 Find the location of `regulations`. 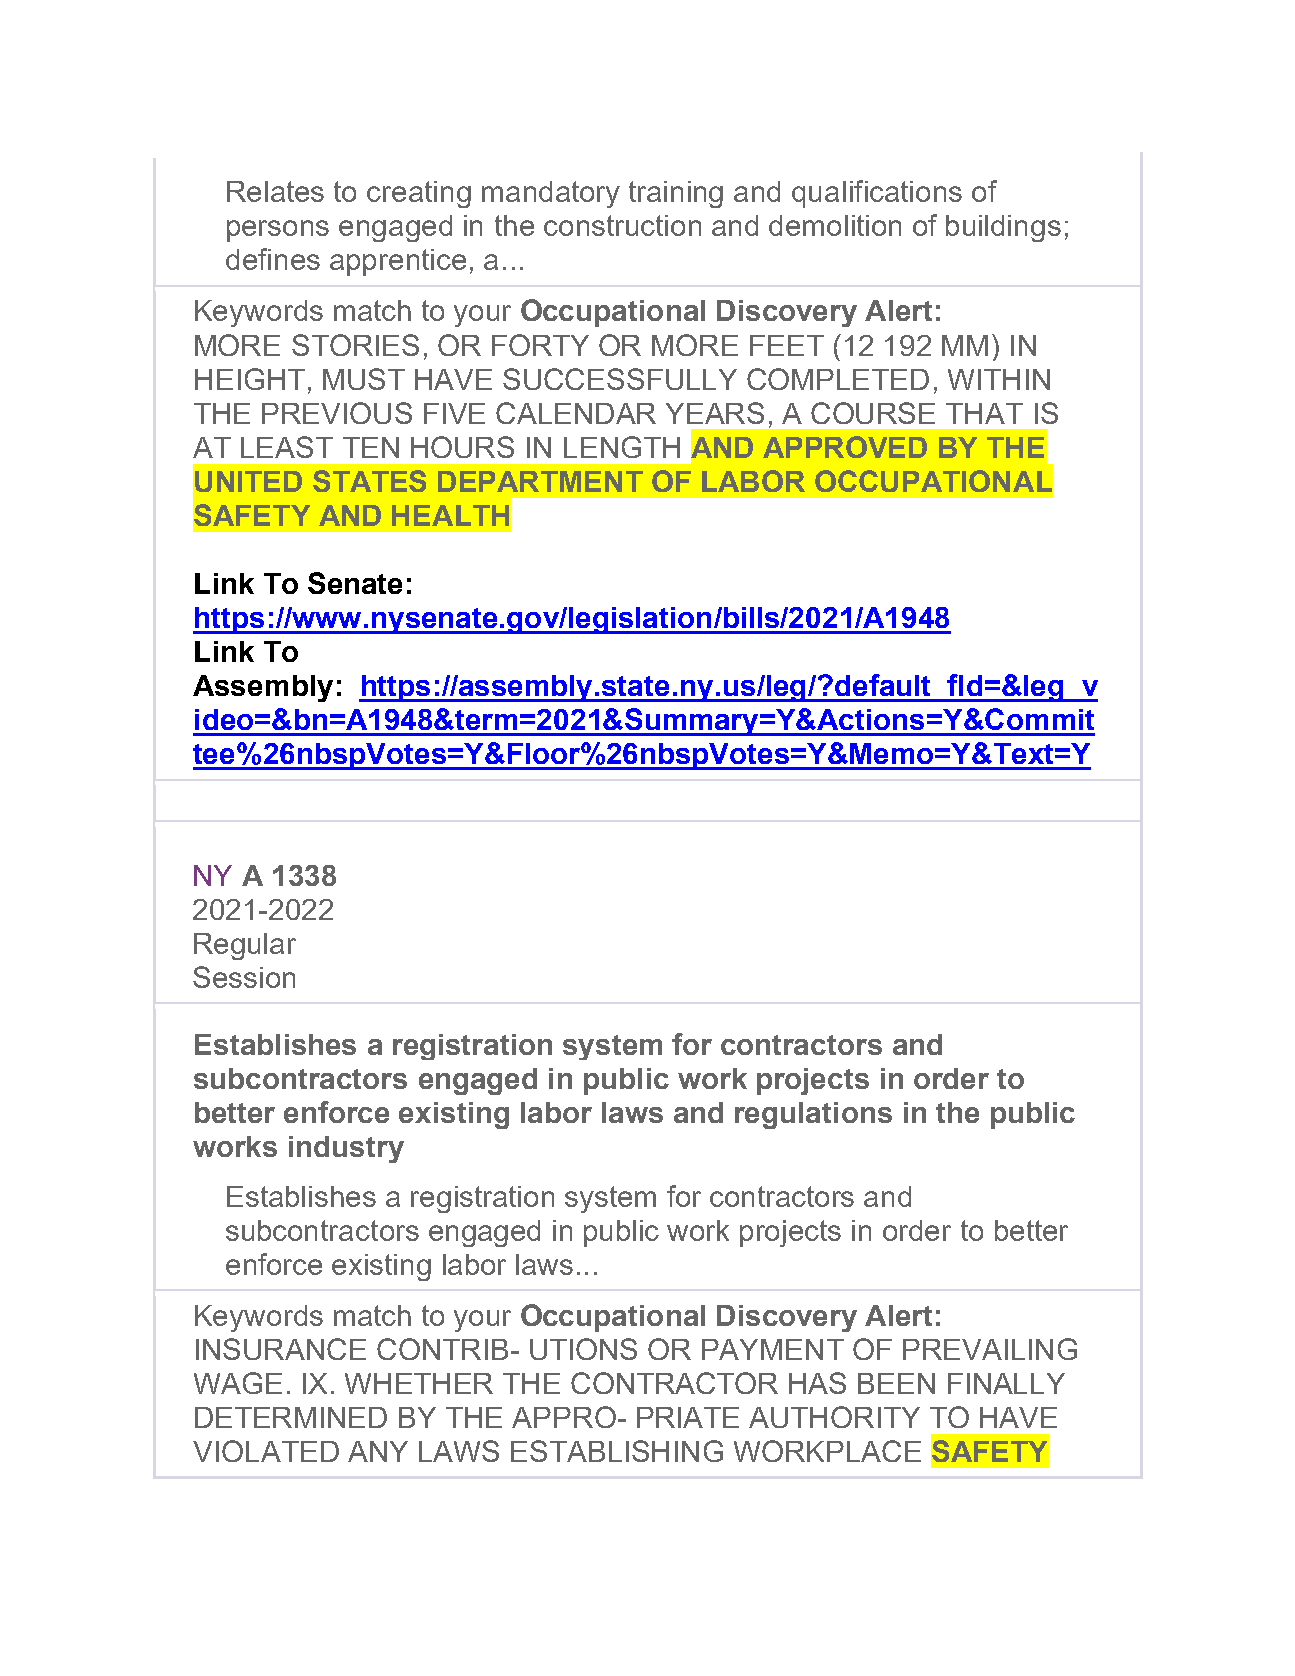

regulations is located at coordinates (813, 1115).
